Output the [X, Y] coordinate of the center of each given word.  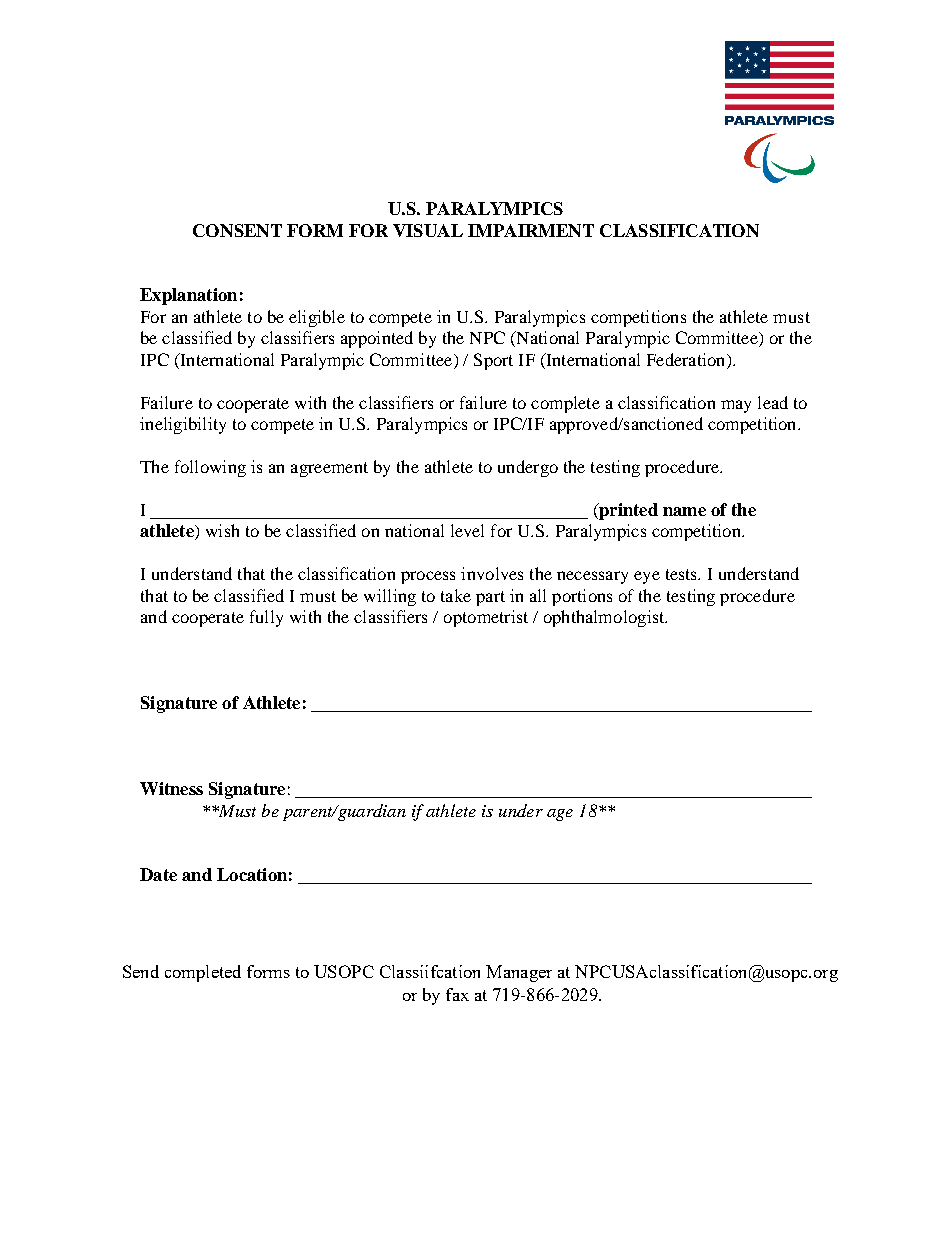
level [467, 530]
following [210, 468]
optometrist [486, 618]
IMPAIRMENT [531, 230]
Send [141, 971]
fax [457, 994]
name [684, 511]
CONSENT [237, 230]
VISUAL [428, 230]
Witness [171, 788]
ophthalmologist [605, 618]
